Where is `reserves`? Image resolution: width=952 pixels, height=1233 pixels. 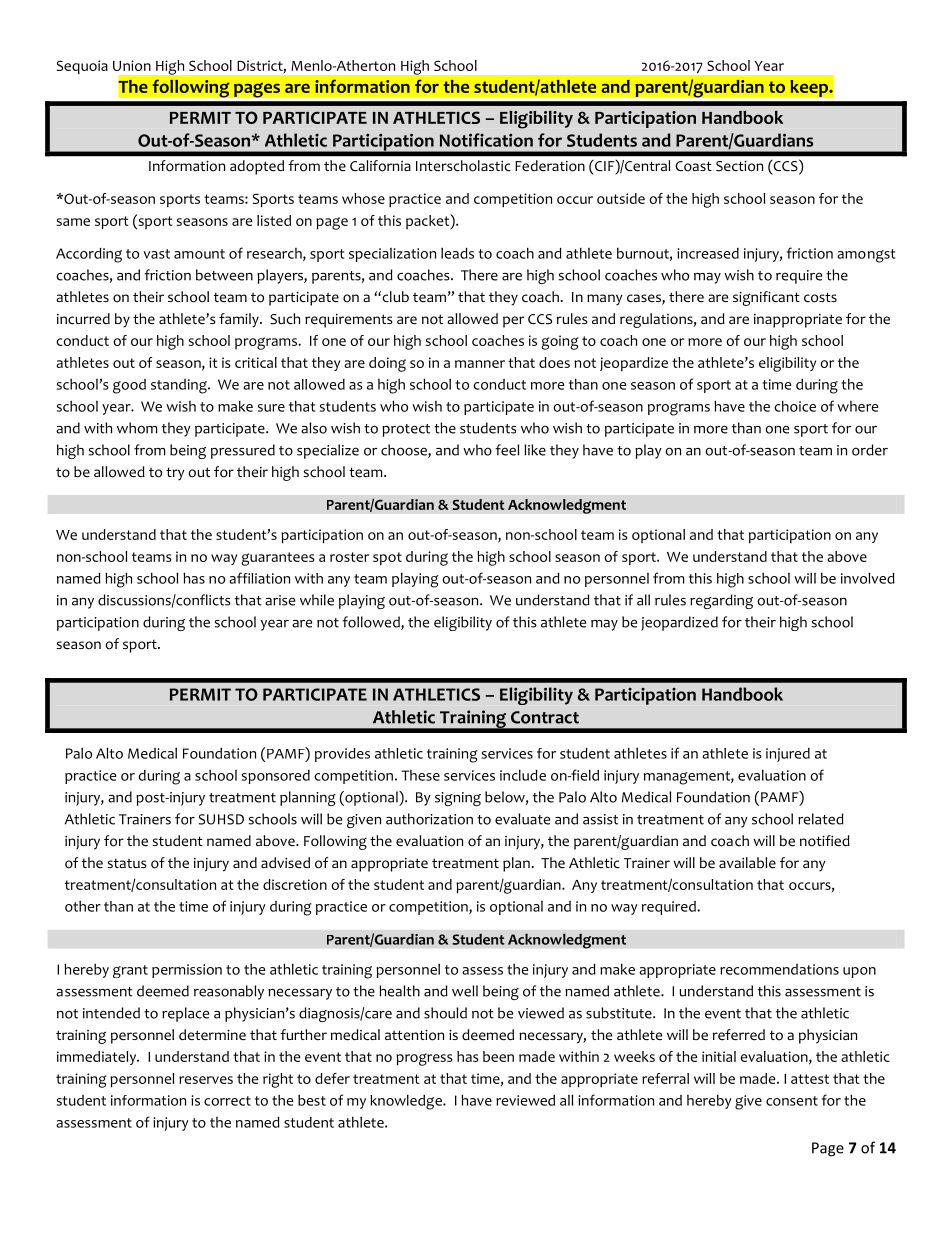 reserves is located at coordinates (206, 1080).
